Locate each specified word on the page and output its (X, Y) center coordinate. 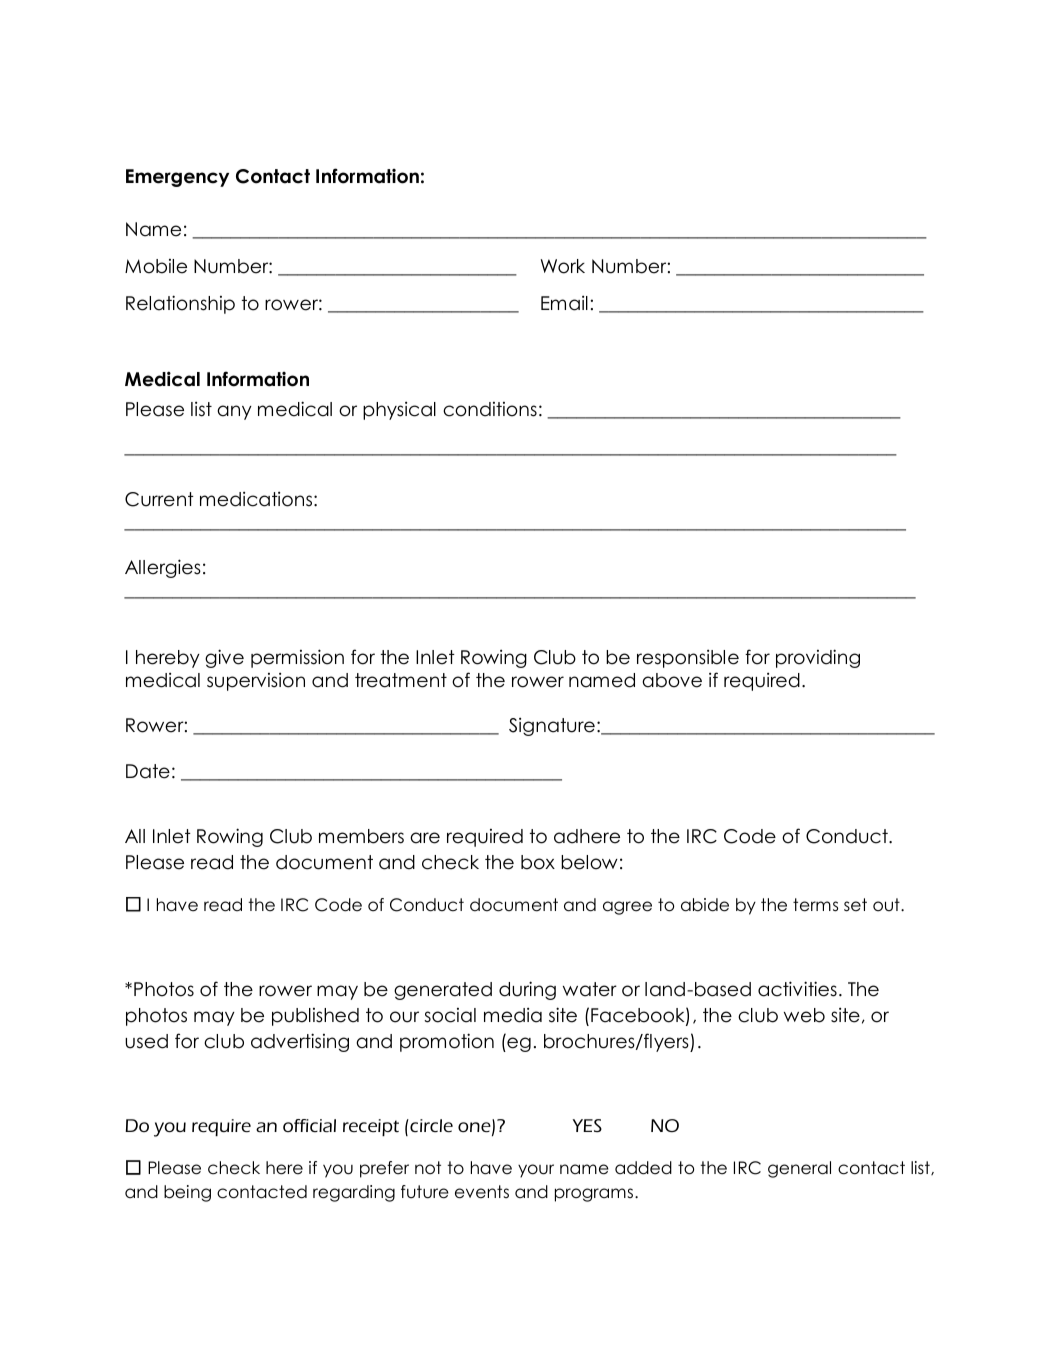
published (315, 1017)
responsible (688, 659)
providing (818, 658)
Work (563, 266)
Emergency (177, 178)
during (527, 990)
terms (815, 905)
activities (797, 989)
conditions (490, 409)
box (538, 862)
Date (148, 771)
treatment (401, 680)
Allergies (163, 568)
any (234, 412)
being (187, 1193)
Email (564, 303)
